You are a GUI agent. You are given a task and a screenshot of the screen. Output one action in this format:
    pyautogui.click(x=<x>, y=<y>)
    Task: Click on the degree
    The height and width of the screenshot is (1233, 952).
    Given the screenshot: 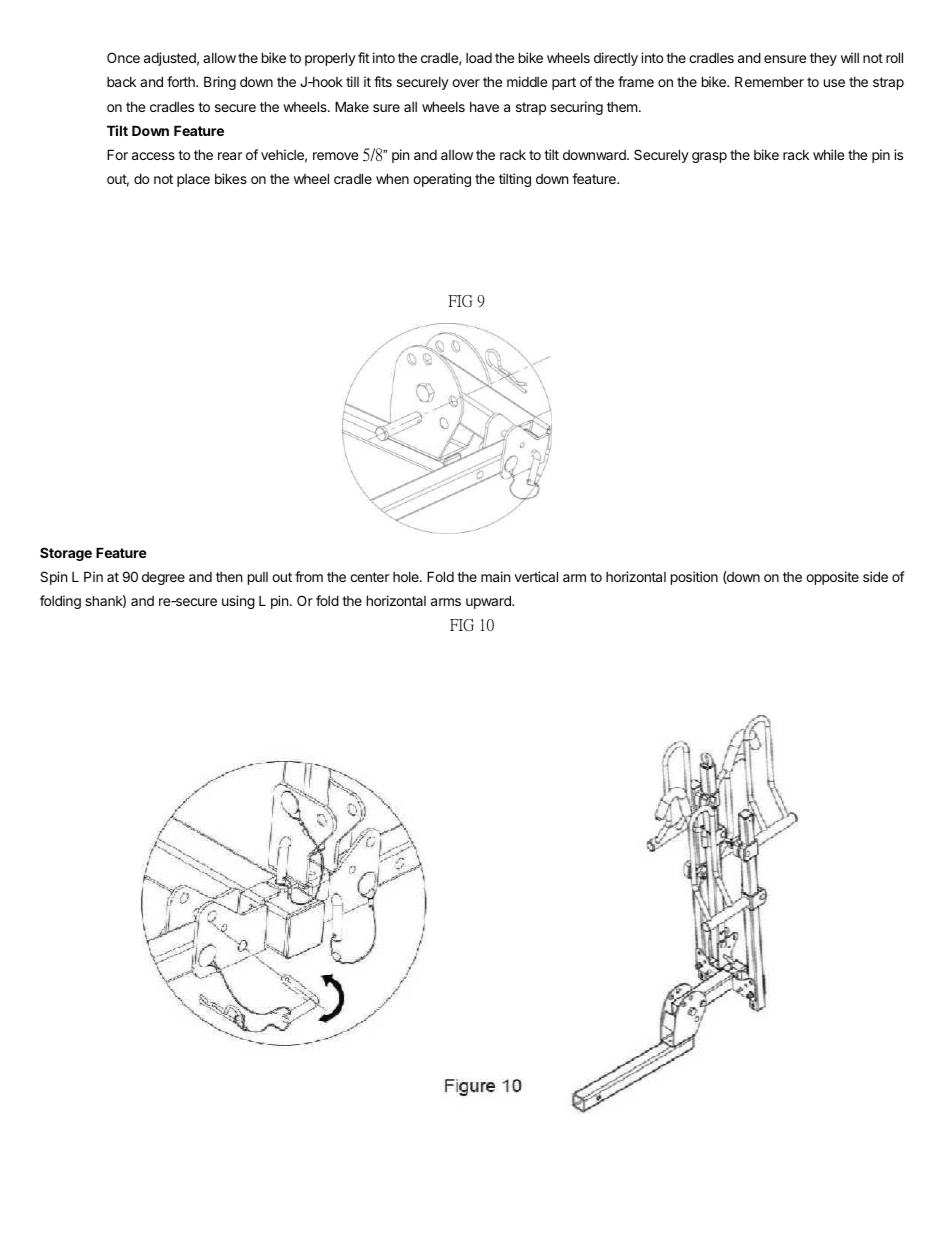 What is the action you would take?
    pyautogui.click(x=163, y=578)
